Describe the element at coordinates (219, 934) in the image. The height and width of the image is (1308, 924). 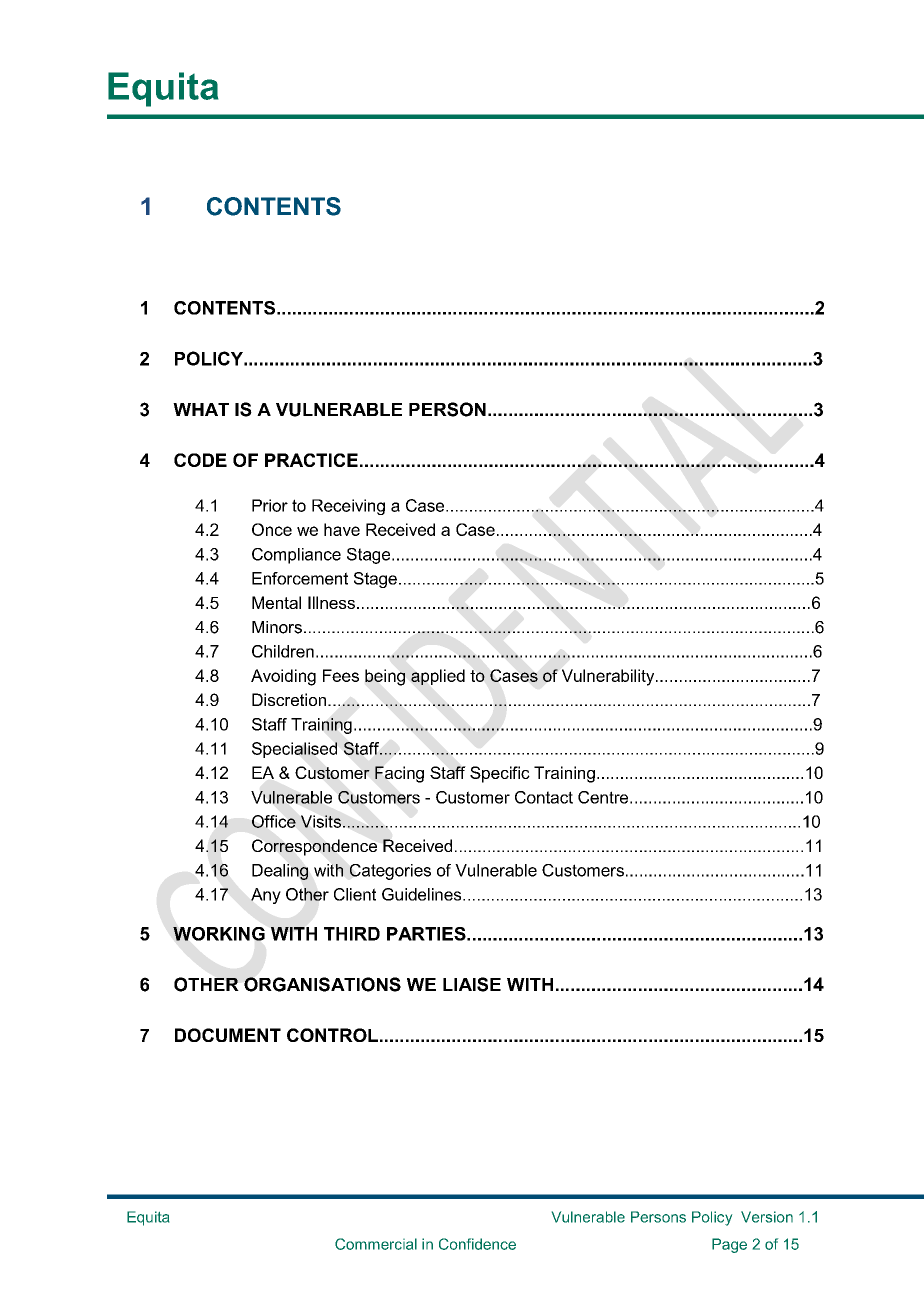
I see `WORKING` at that location.
